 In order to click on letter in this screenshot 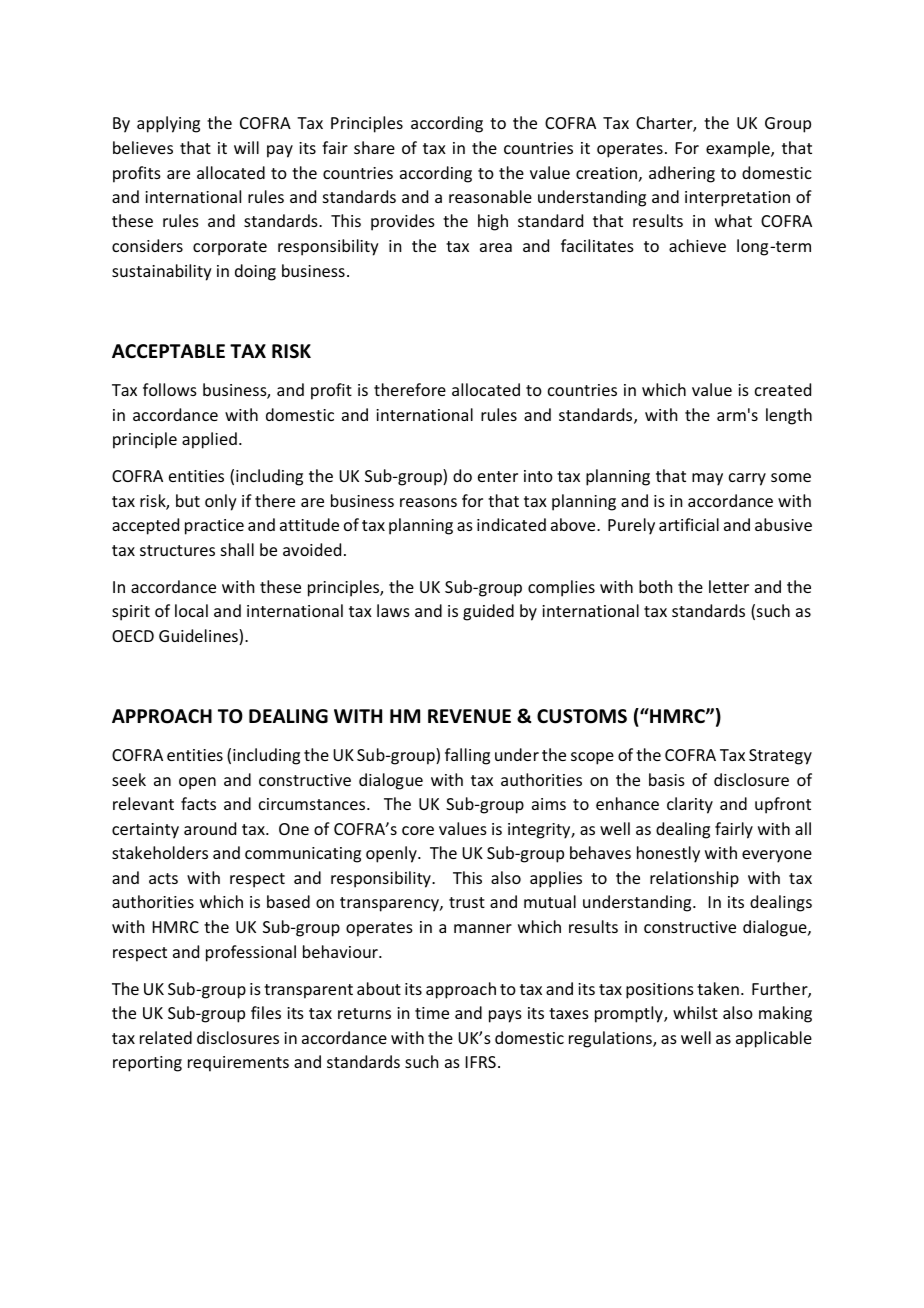, I will do `click(729, 586)`.
